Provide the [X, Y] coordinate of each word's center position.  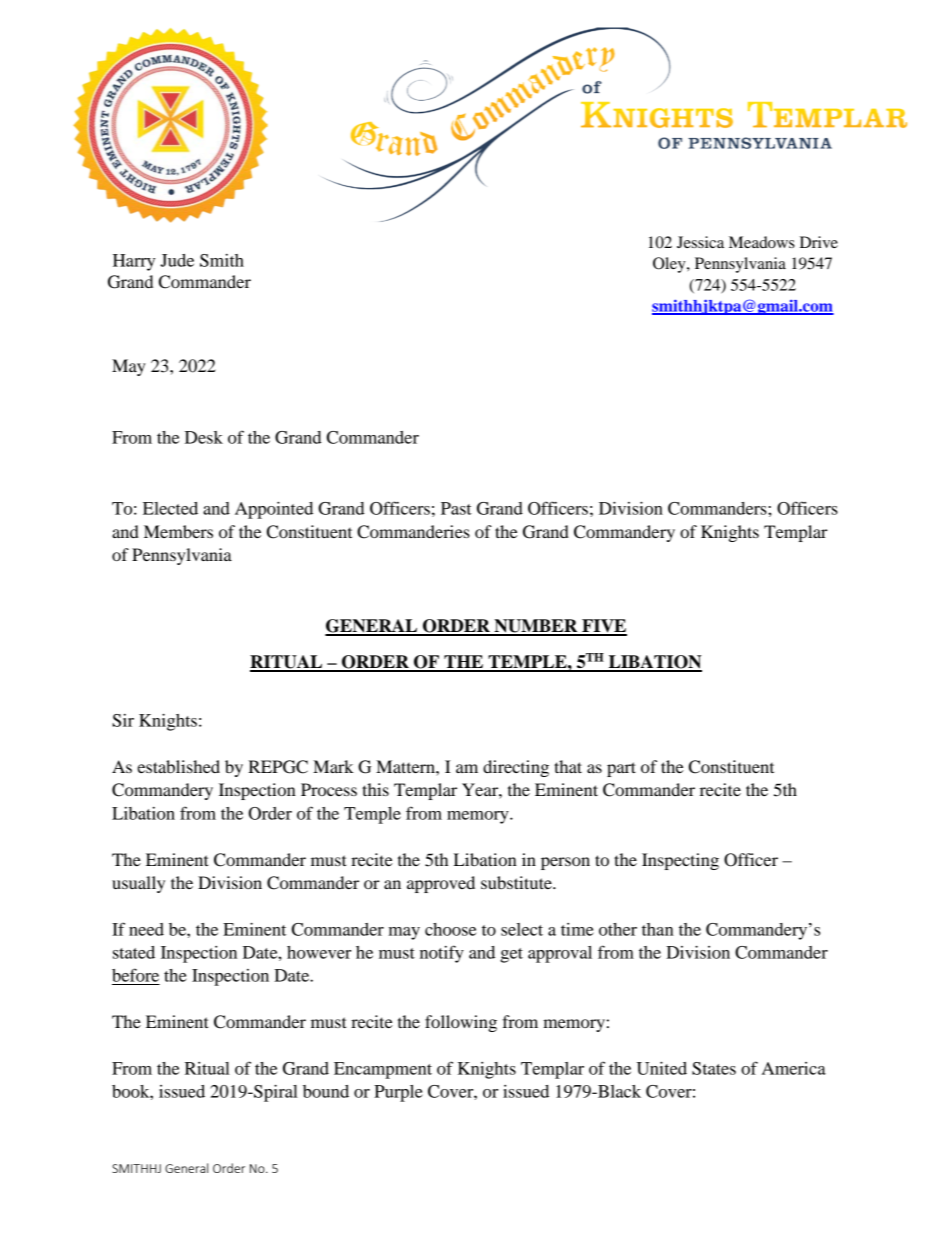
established [178, 766]
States [714, 1068]
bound [326, 1091]
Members [178, 531]
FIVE [603, 627]
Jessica [700, 242]
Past [456, 508]
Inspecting [680, 861]
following [461, 1023]
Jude [177, 260]
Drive [819, 242]
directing [516, 768]
